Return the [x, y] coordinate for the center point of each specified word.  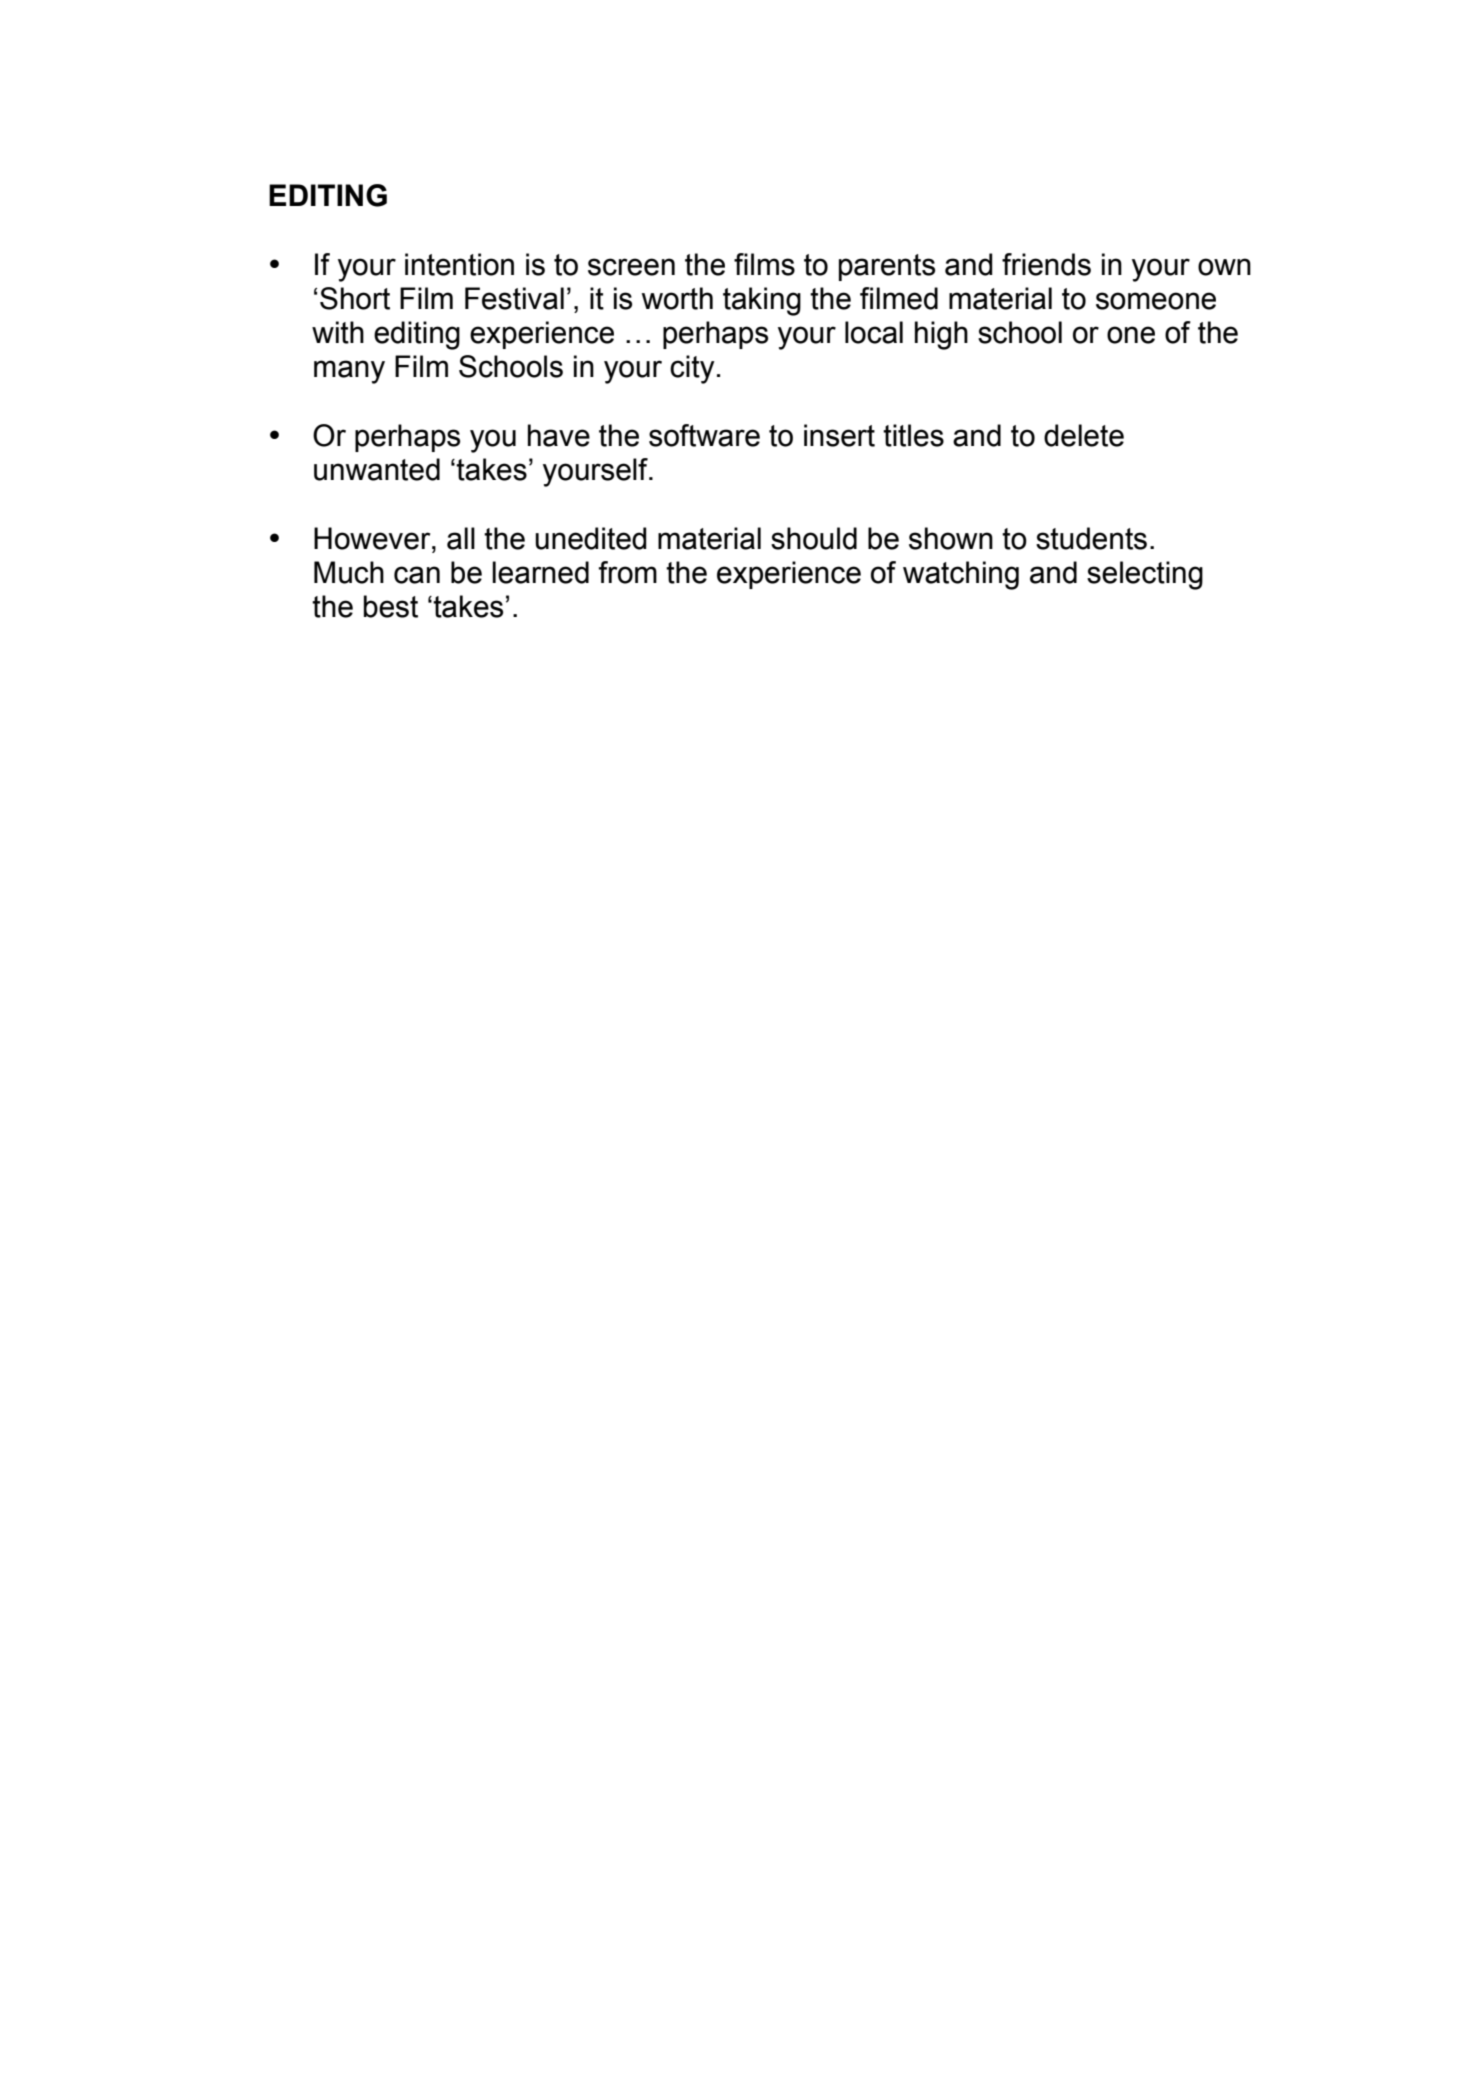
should [814, 538]
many [349, 372]
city [692, 369]
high [941, 335]
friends [1046, 264]
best [391, 606]
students [1091, 538]
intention [459, 264]
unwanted [377, 469]
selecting [1145, 575]
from [628, 572]
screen [631, 267]
